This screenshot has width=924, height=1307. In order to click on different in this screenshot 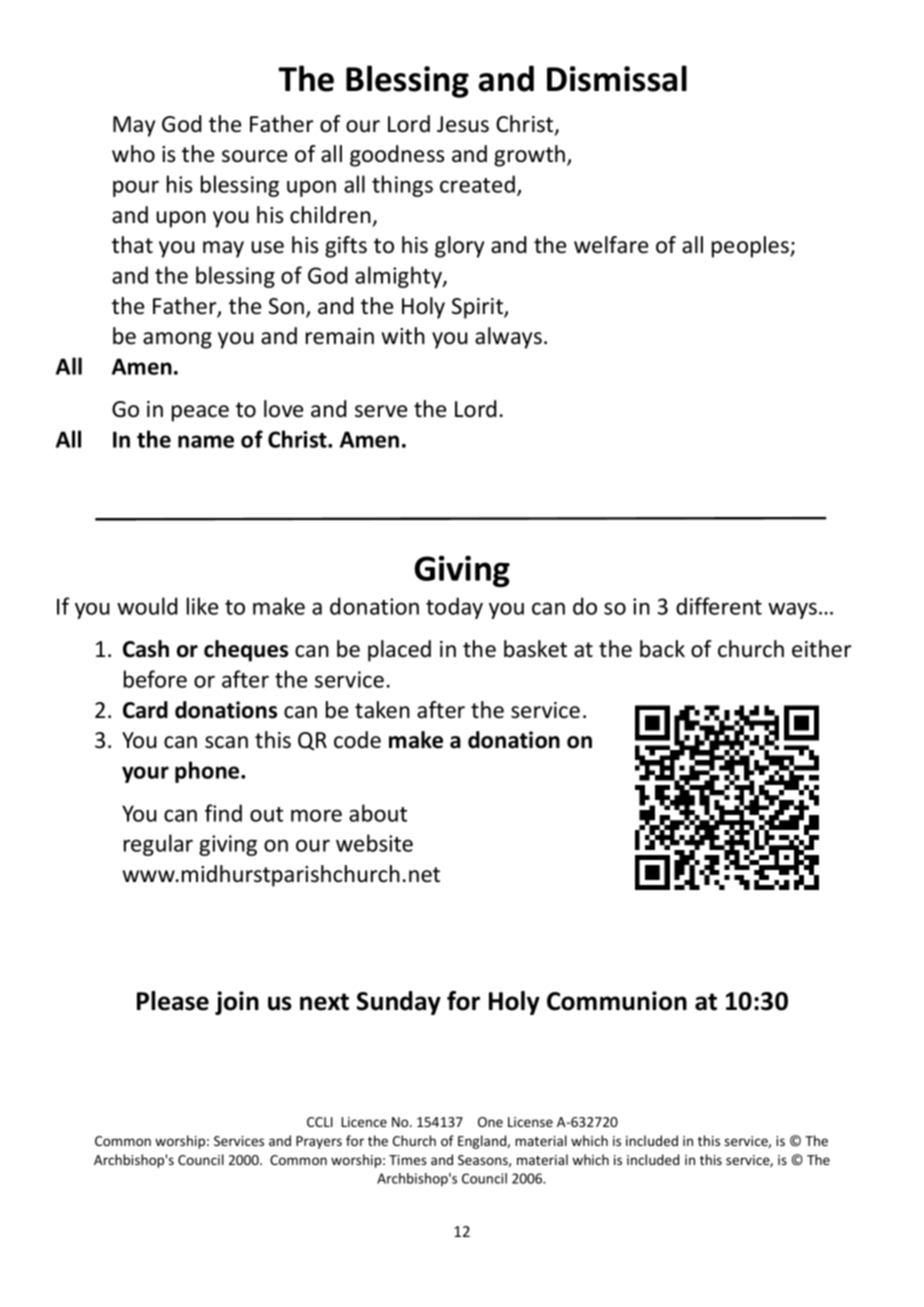, I will do `click(719, 606)`.
